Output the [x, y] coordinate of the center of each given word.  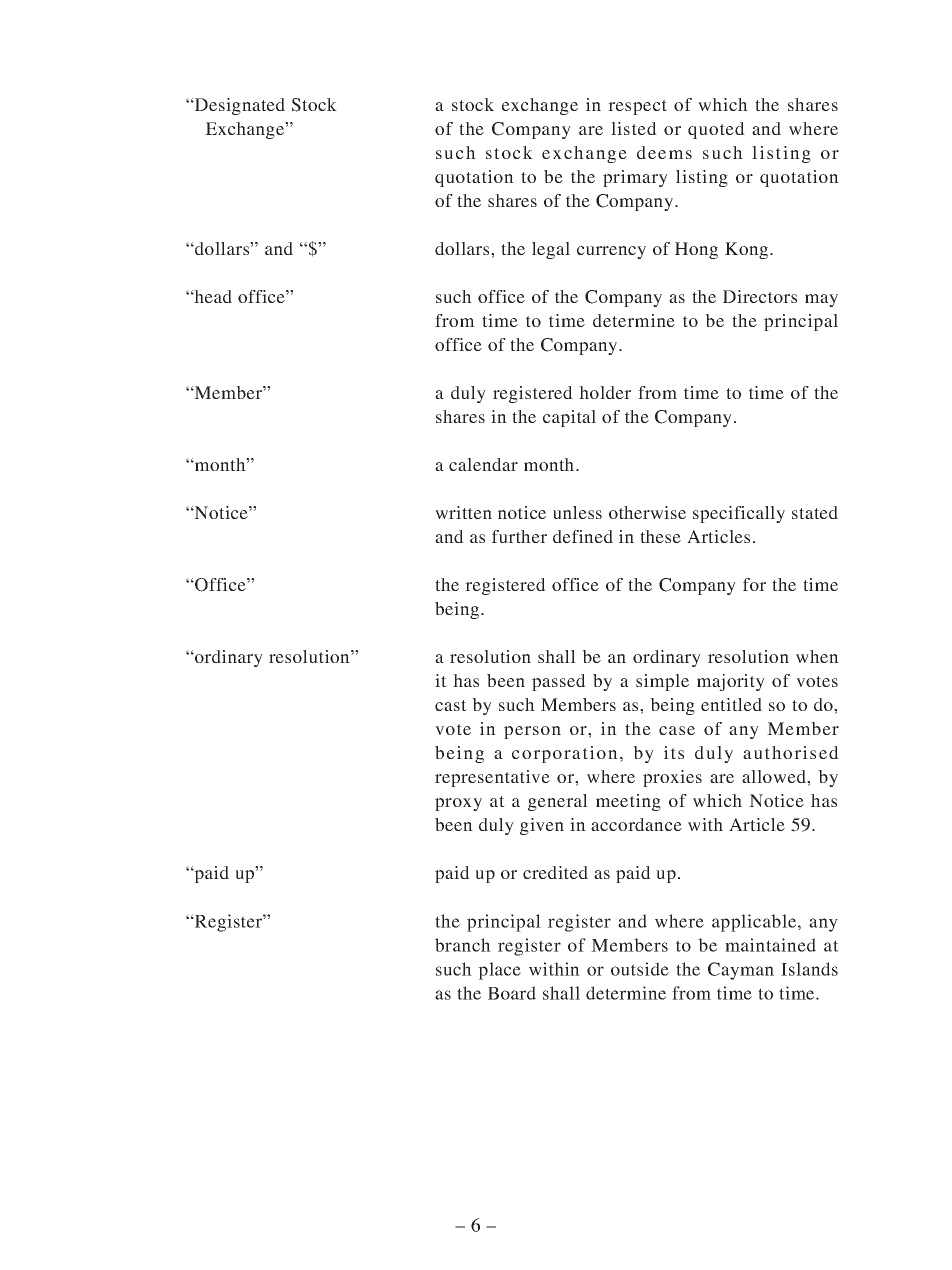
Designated [239, 106]
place [499, 971]
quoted [716, 130]
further [519, 536]
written [463, 512]
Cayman [741, 971]
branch [463, 945]
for [754, 584]
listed [634, 128]
